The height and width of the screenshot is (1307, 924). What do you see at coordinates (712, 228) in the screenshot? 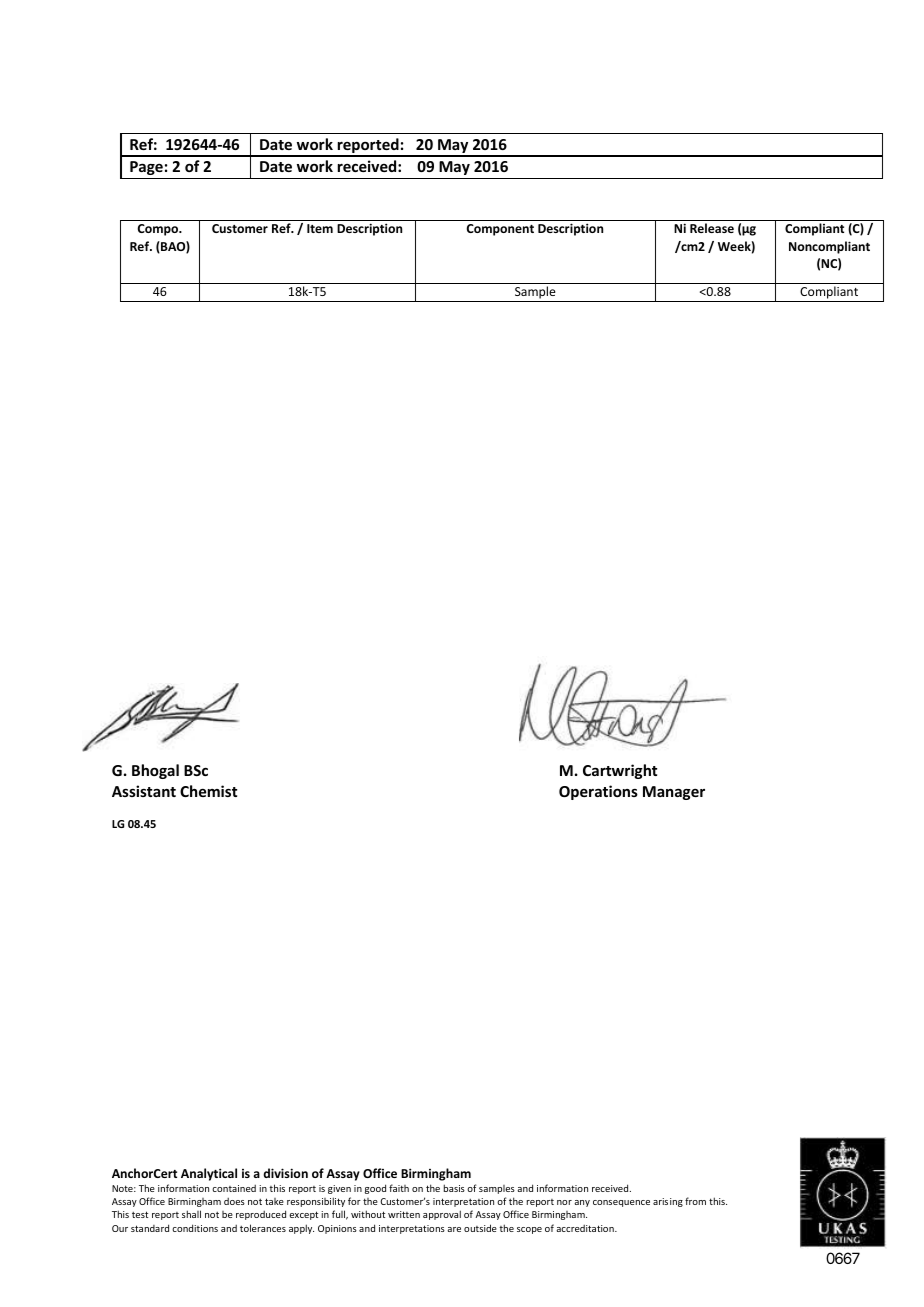
I see `Release` at bounding box center [712, 228].
